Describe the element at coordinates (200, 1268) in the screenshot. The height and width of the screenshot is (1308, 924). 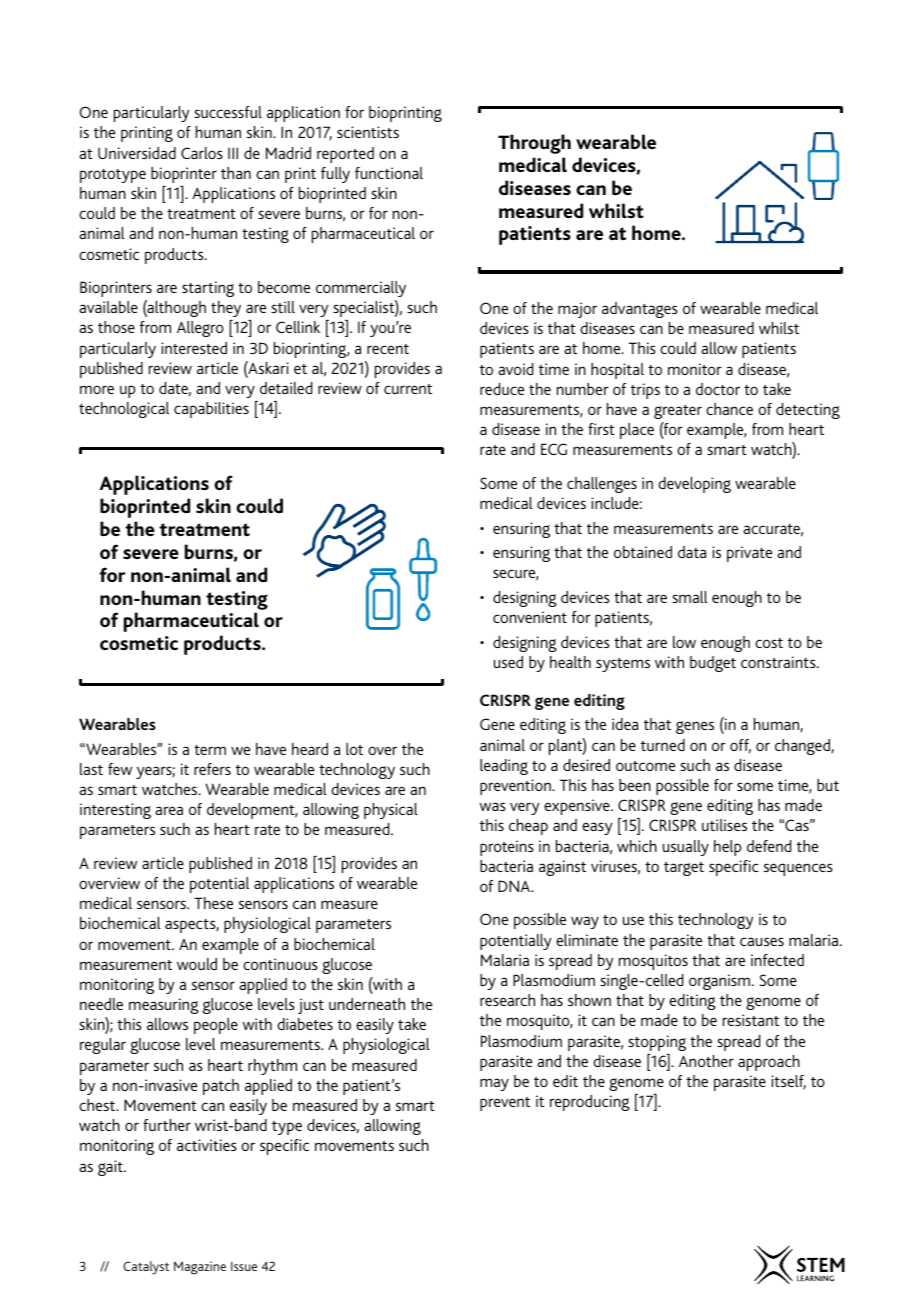
I see `Magazine` at that location.
